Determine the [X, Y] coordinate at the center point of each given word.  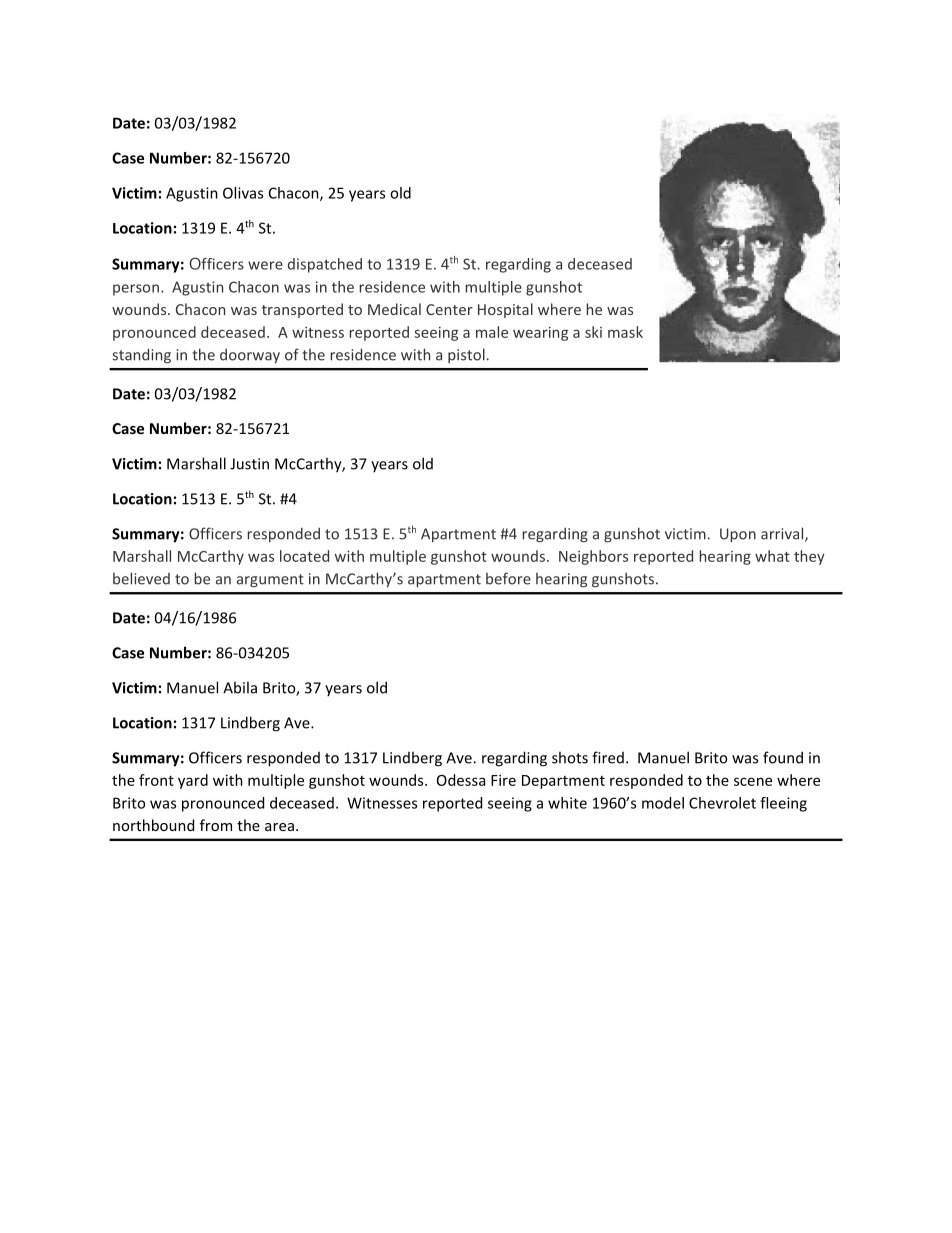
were [265, 265]
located [304, 556]
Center [449, 309]
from [216, 825]
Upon [738, 535]
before [508, 578]
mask [625, 332]
